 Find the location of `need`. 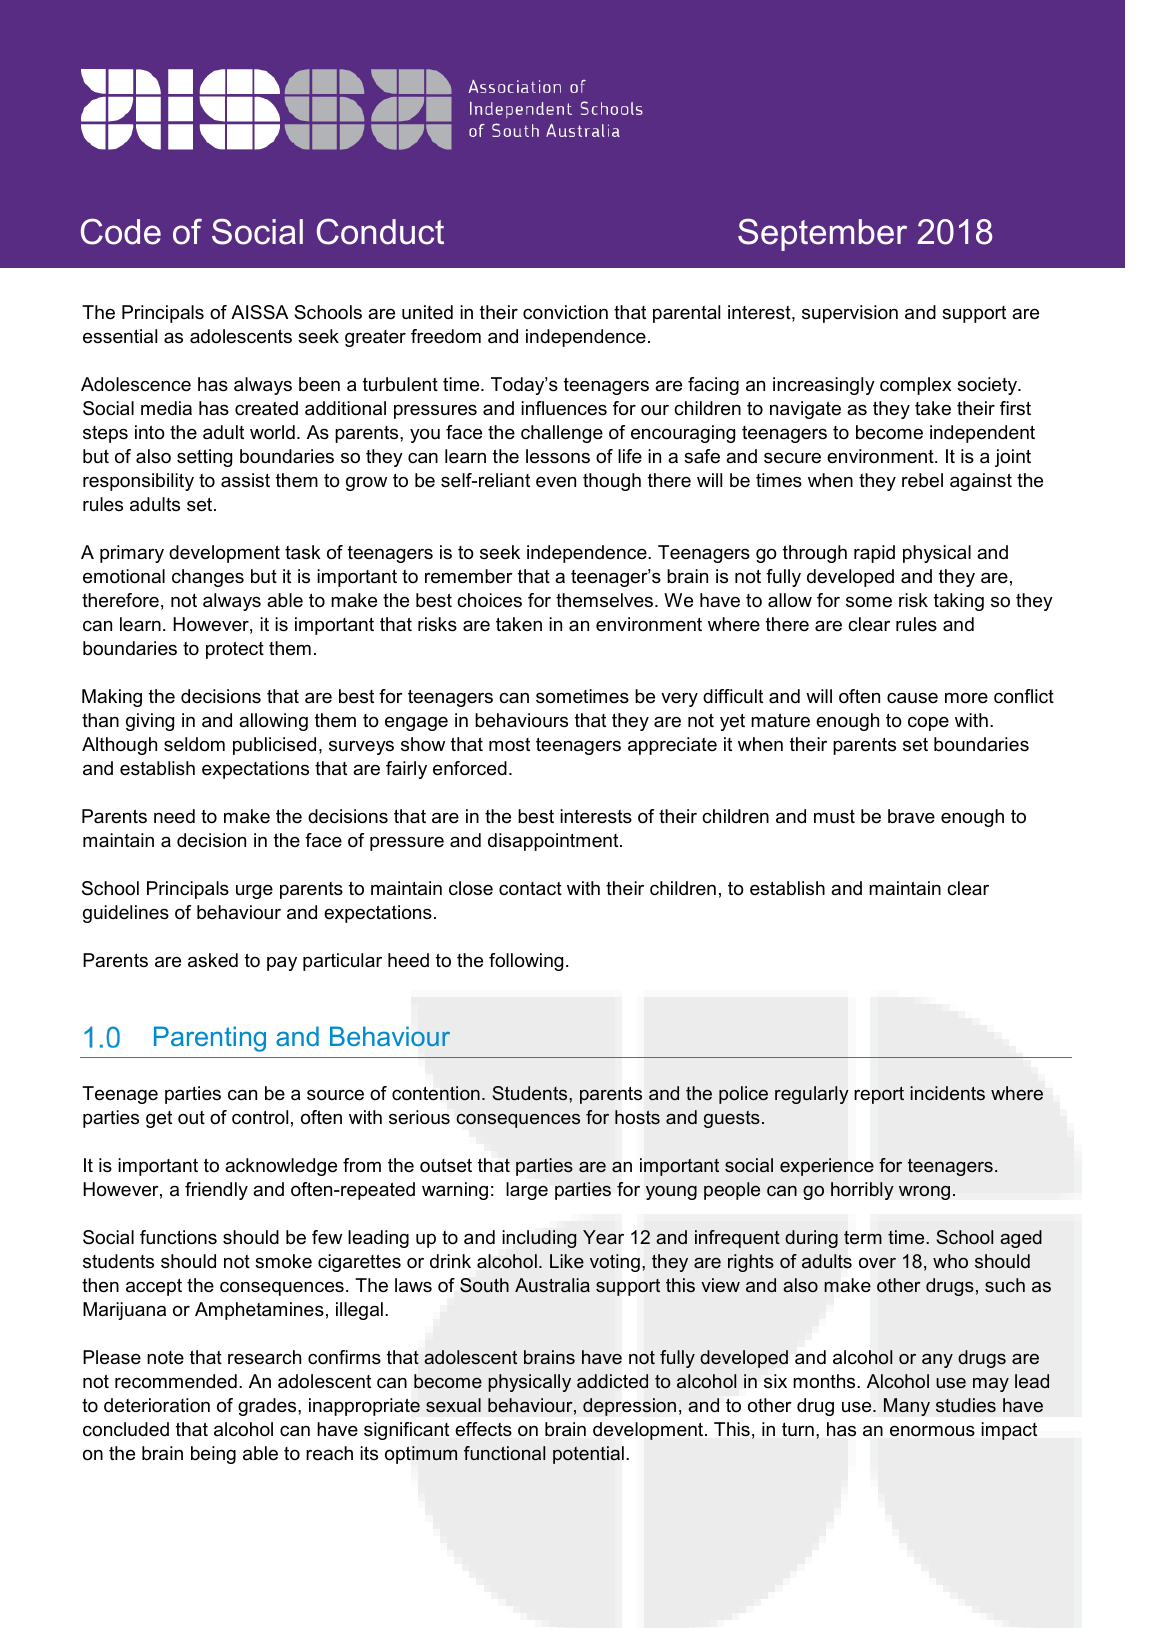

need is located at coordinates (174, 816).
